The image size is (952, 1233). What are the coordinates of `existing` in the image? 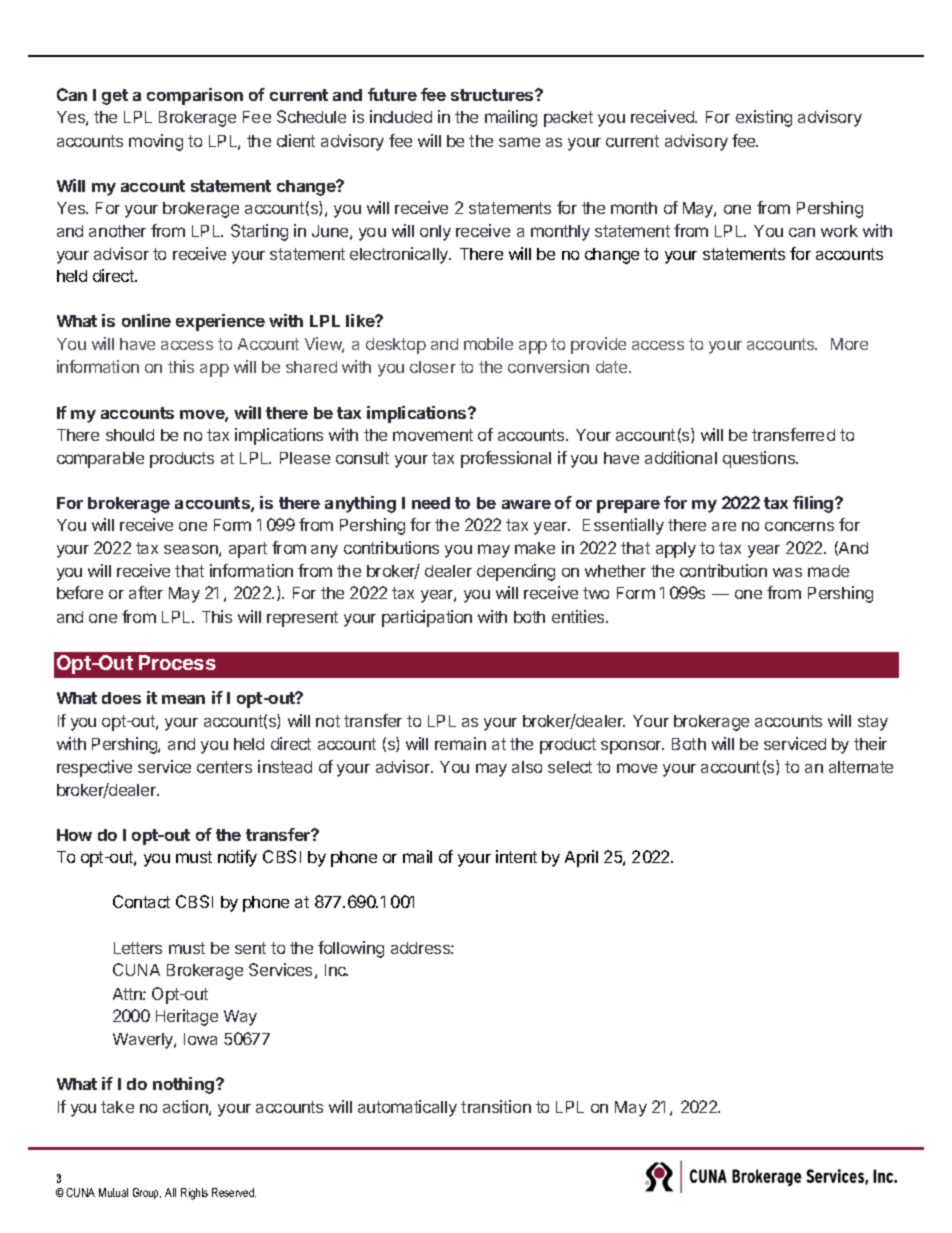 It's located at (764, 118).
